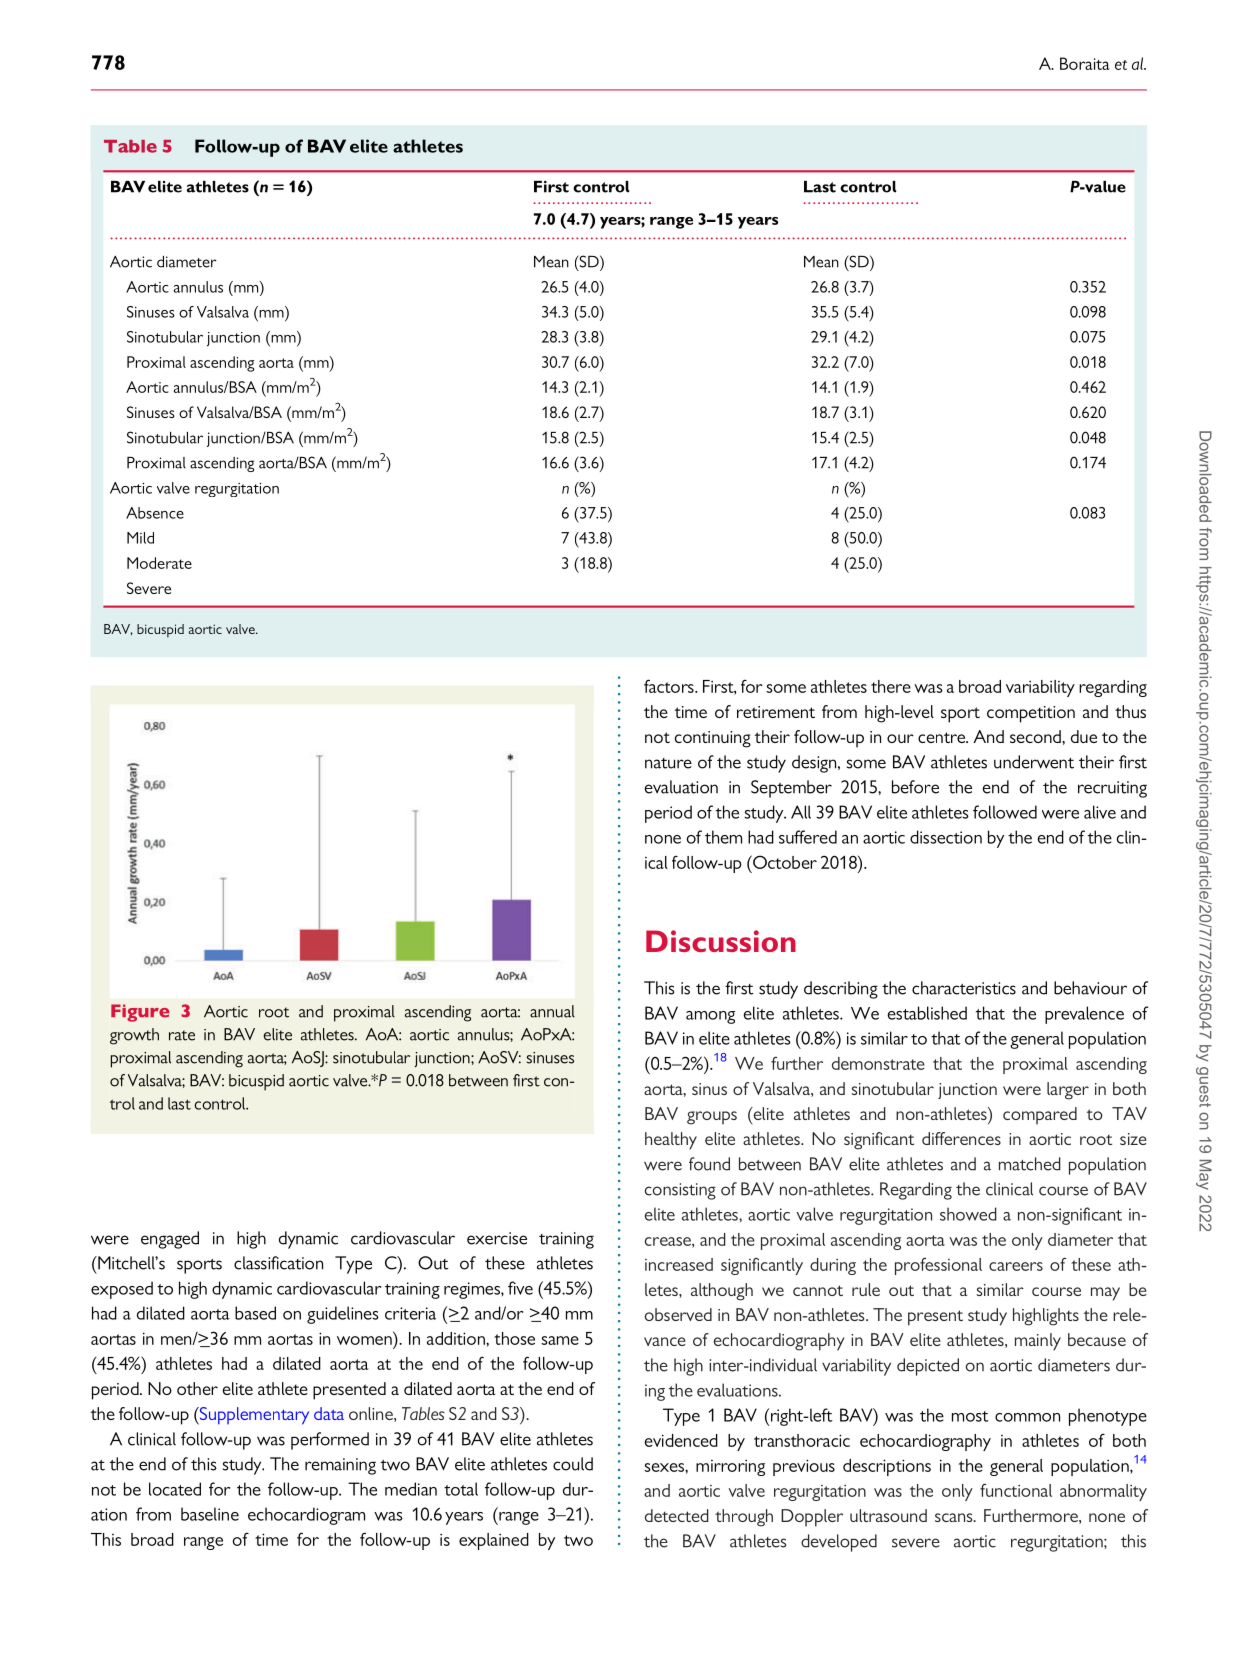 The image size is (1246, 1662). What do you see at coordinates (680, 1191) in the page?
I see `consisting` at bounding box center [680, 1191].
